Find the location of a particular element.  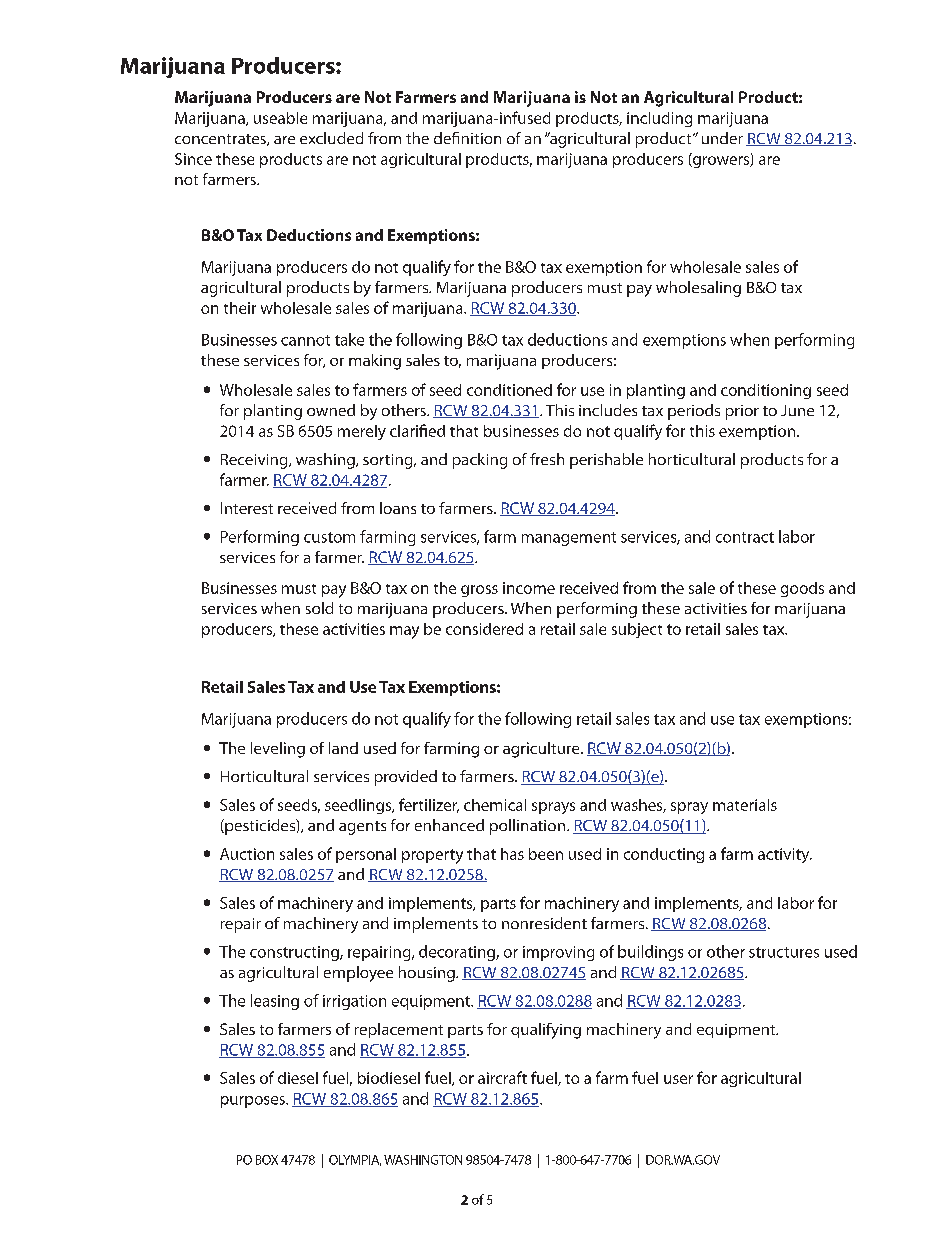

definition is located at coordinates (467, 138).
